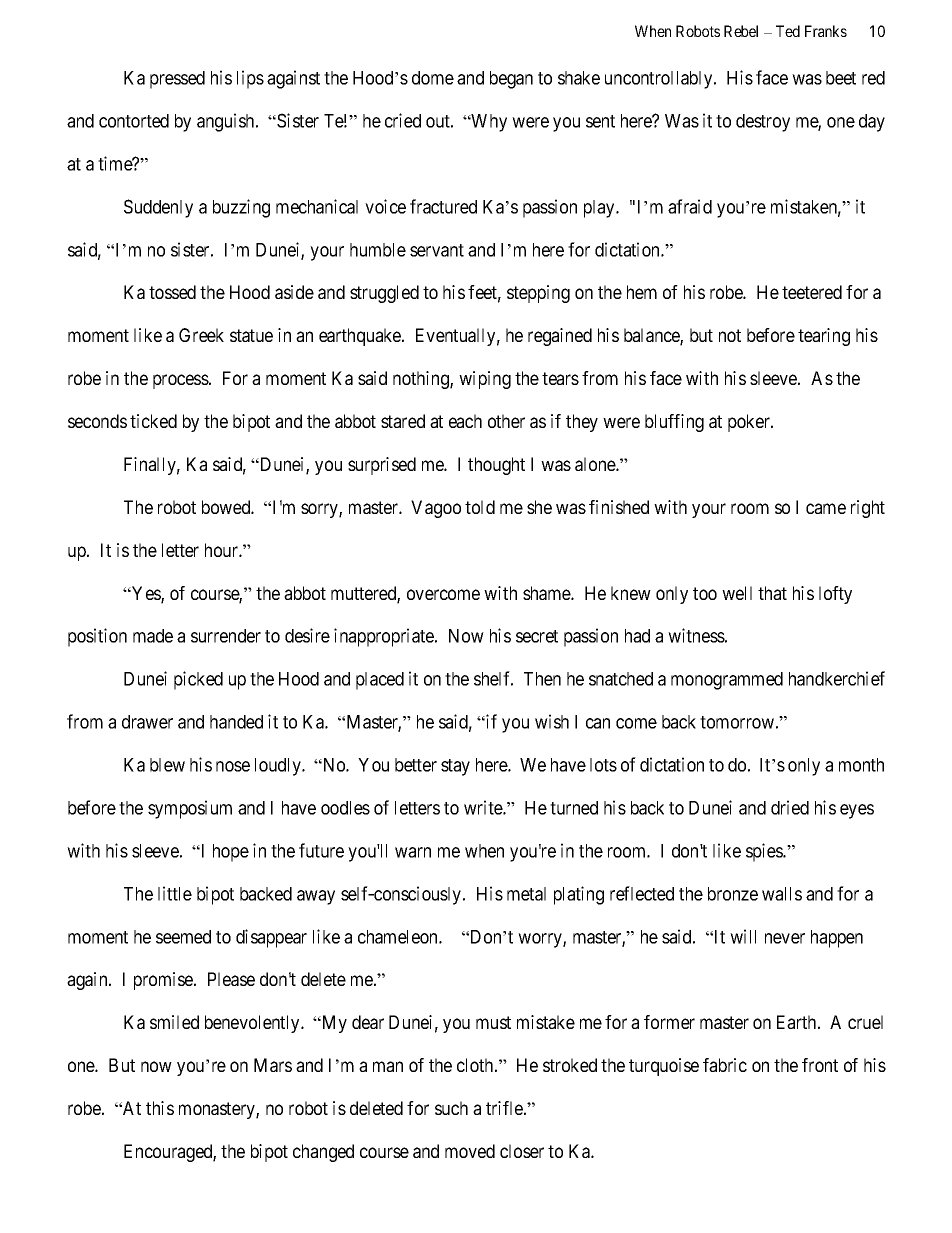  What do you see at coordinates (465, 421) in the image?
I see `each` at bounding box center [465, 421].
